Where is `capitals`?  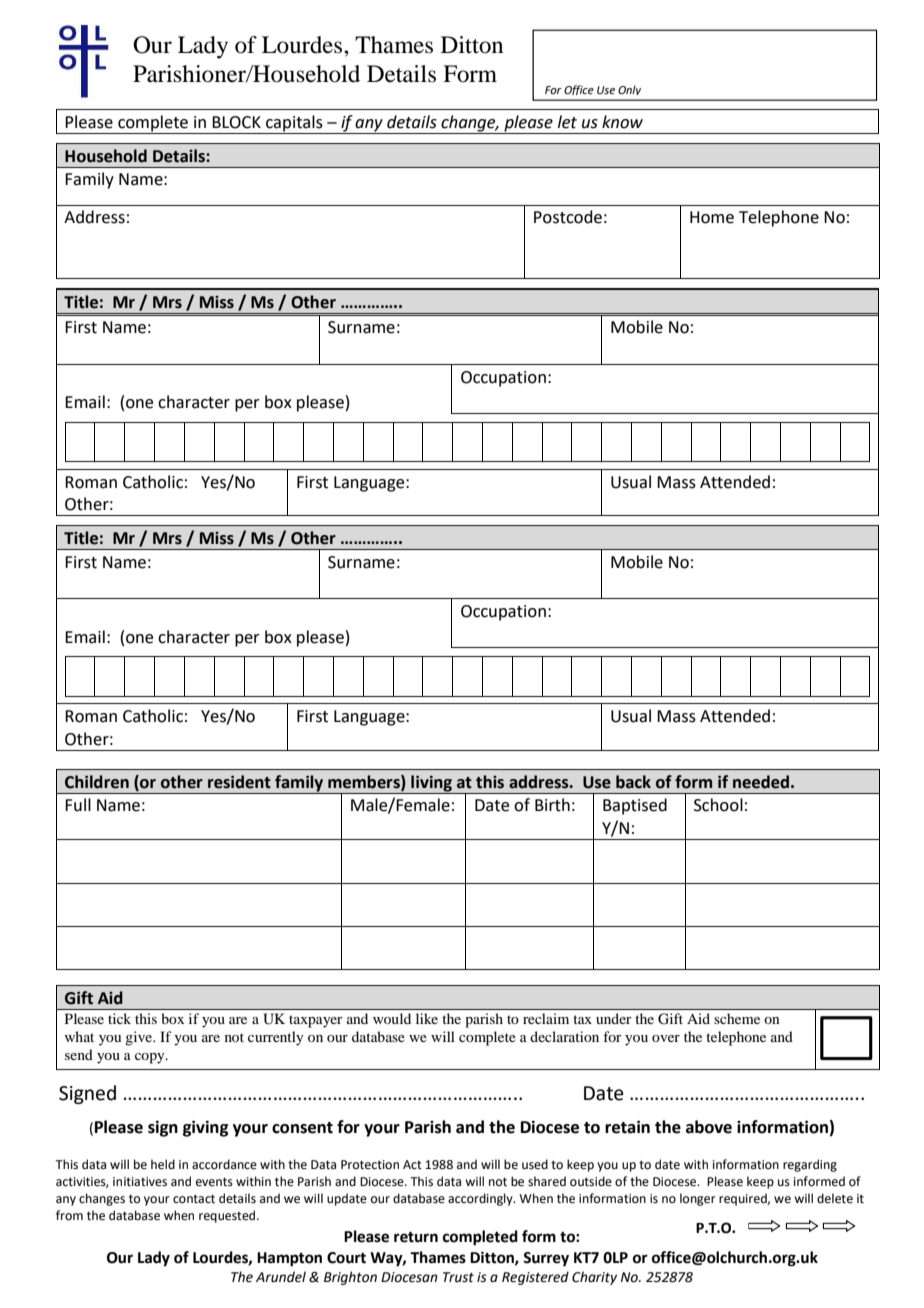
capitals is located at coordinates (294, 124).
